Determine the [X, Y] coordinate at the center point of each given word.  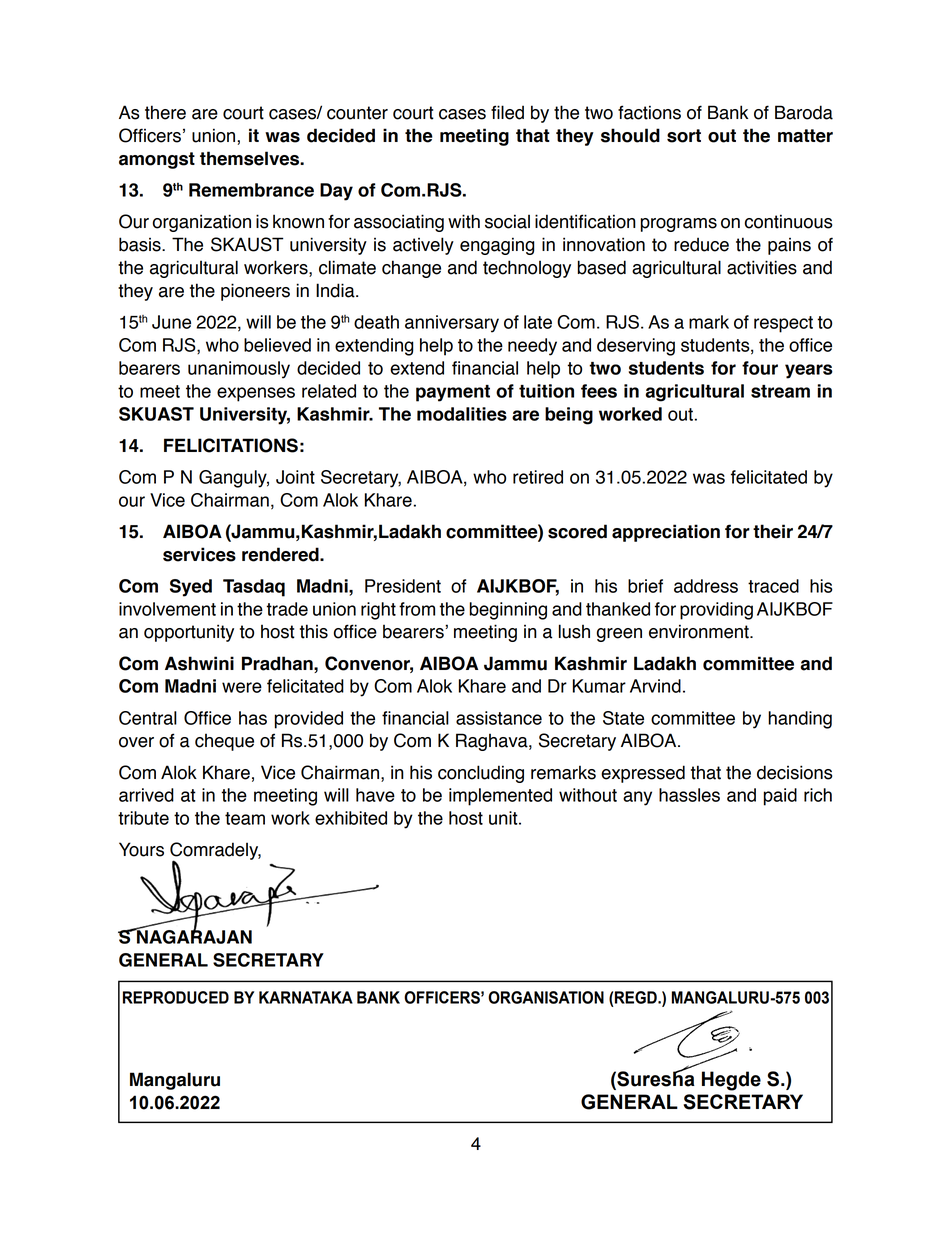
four [760, 368]
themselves [250, 158]
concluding [481, 774]
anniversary [452, 324]
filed [507, 112]
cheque [224, 742]
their [773, 531]
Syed [191, 588]
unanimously [239, 370]
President [403, 586]
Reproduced [176, 997]
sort [684, 136]
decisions [794, 772]
